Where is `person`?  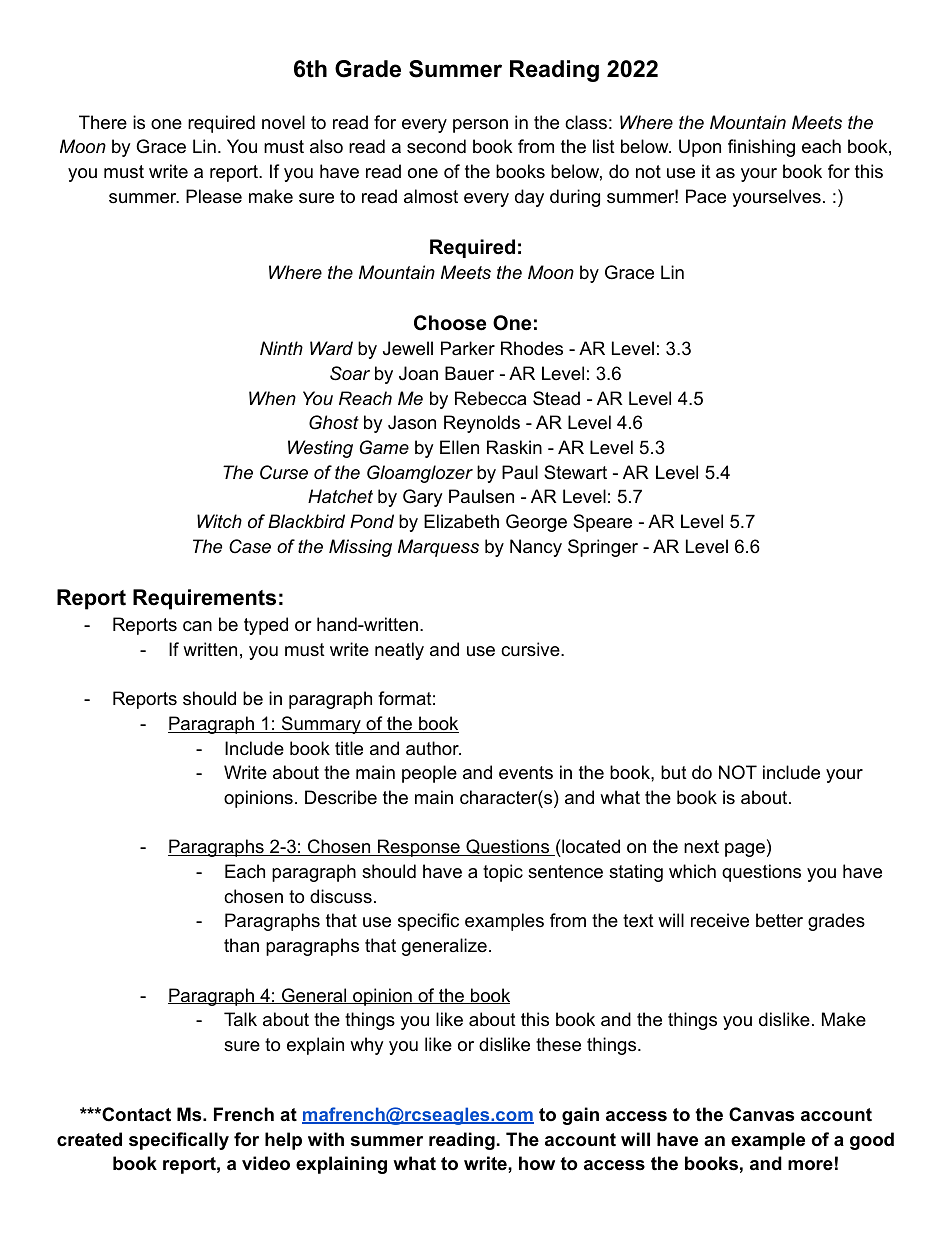 person is located at coordinates (480, 126).
